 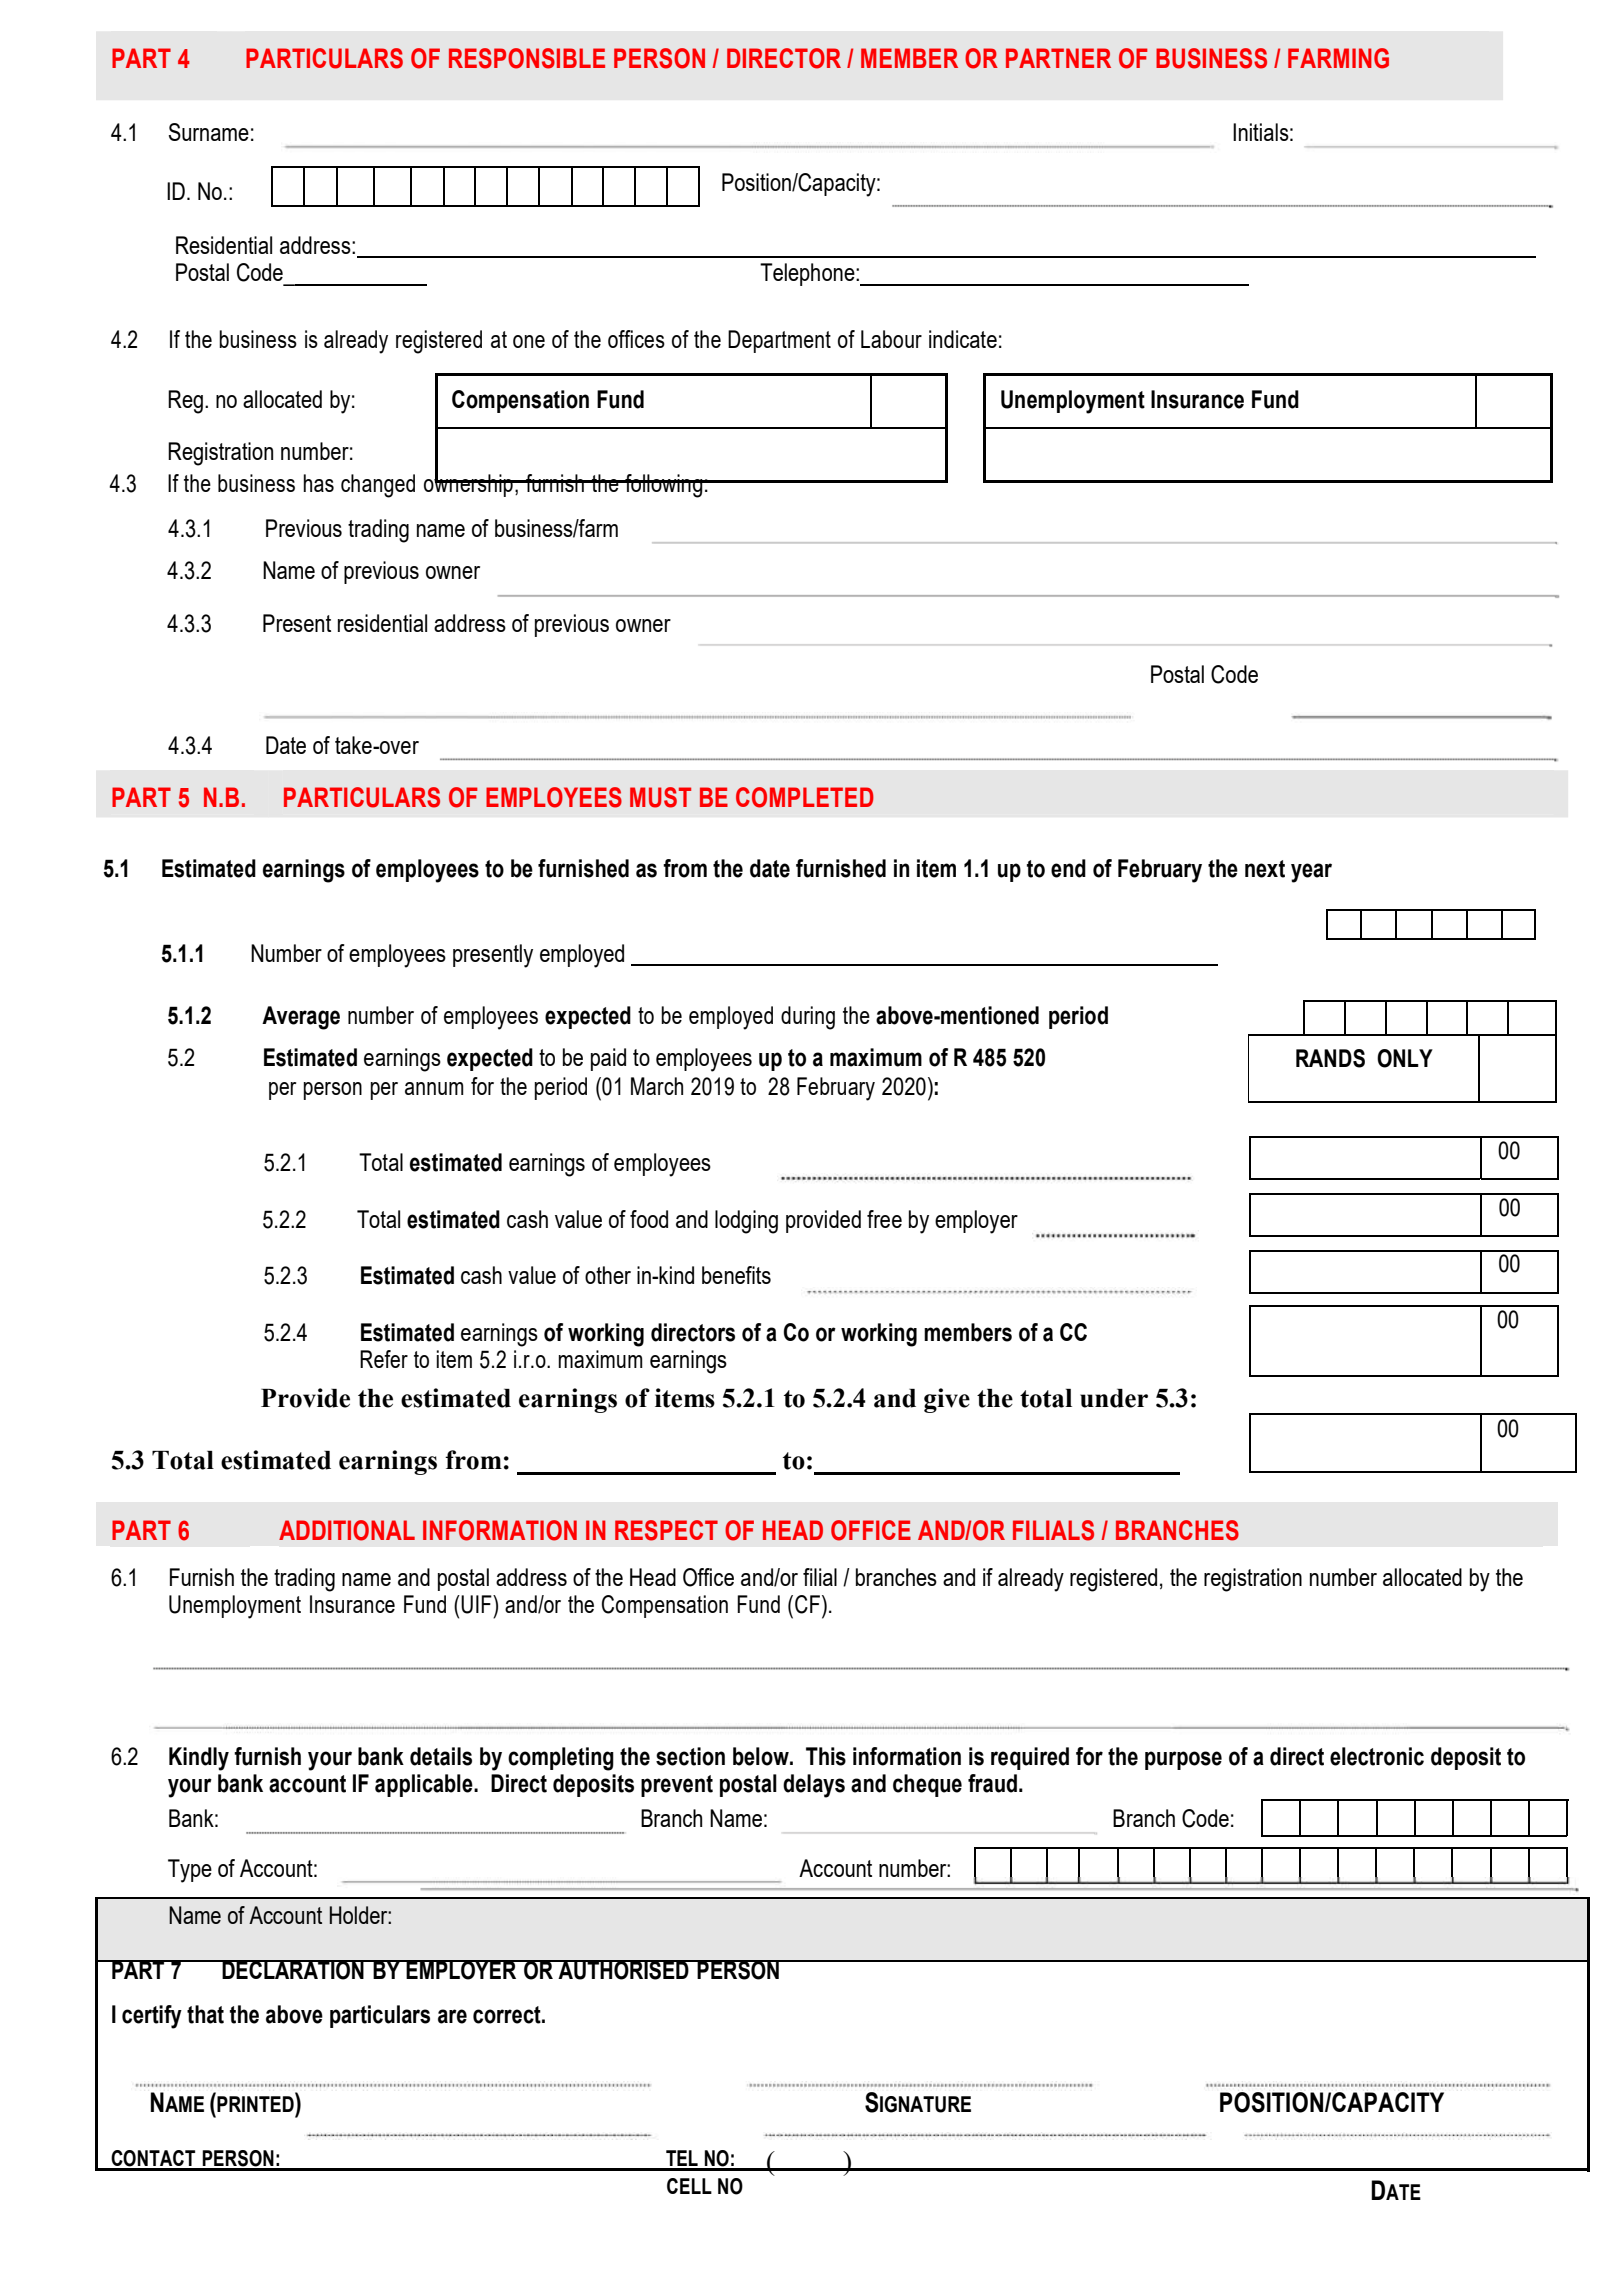 I want to click on CELL, so click(x=689, y=2186).
